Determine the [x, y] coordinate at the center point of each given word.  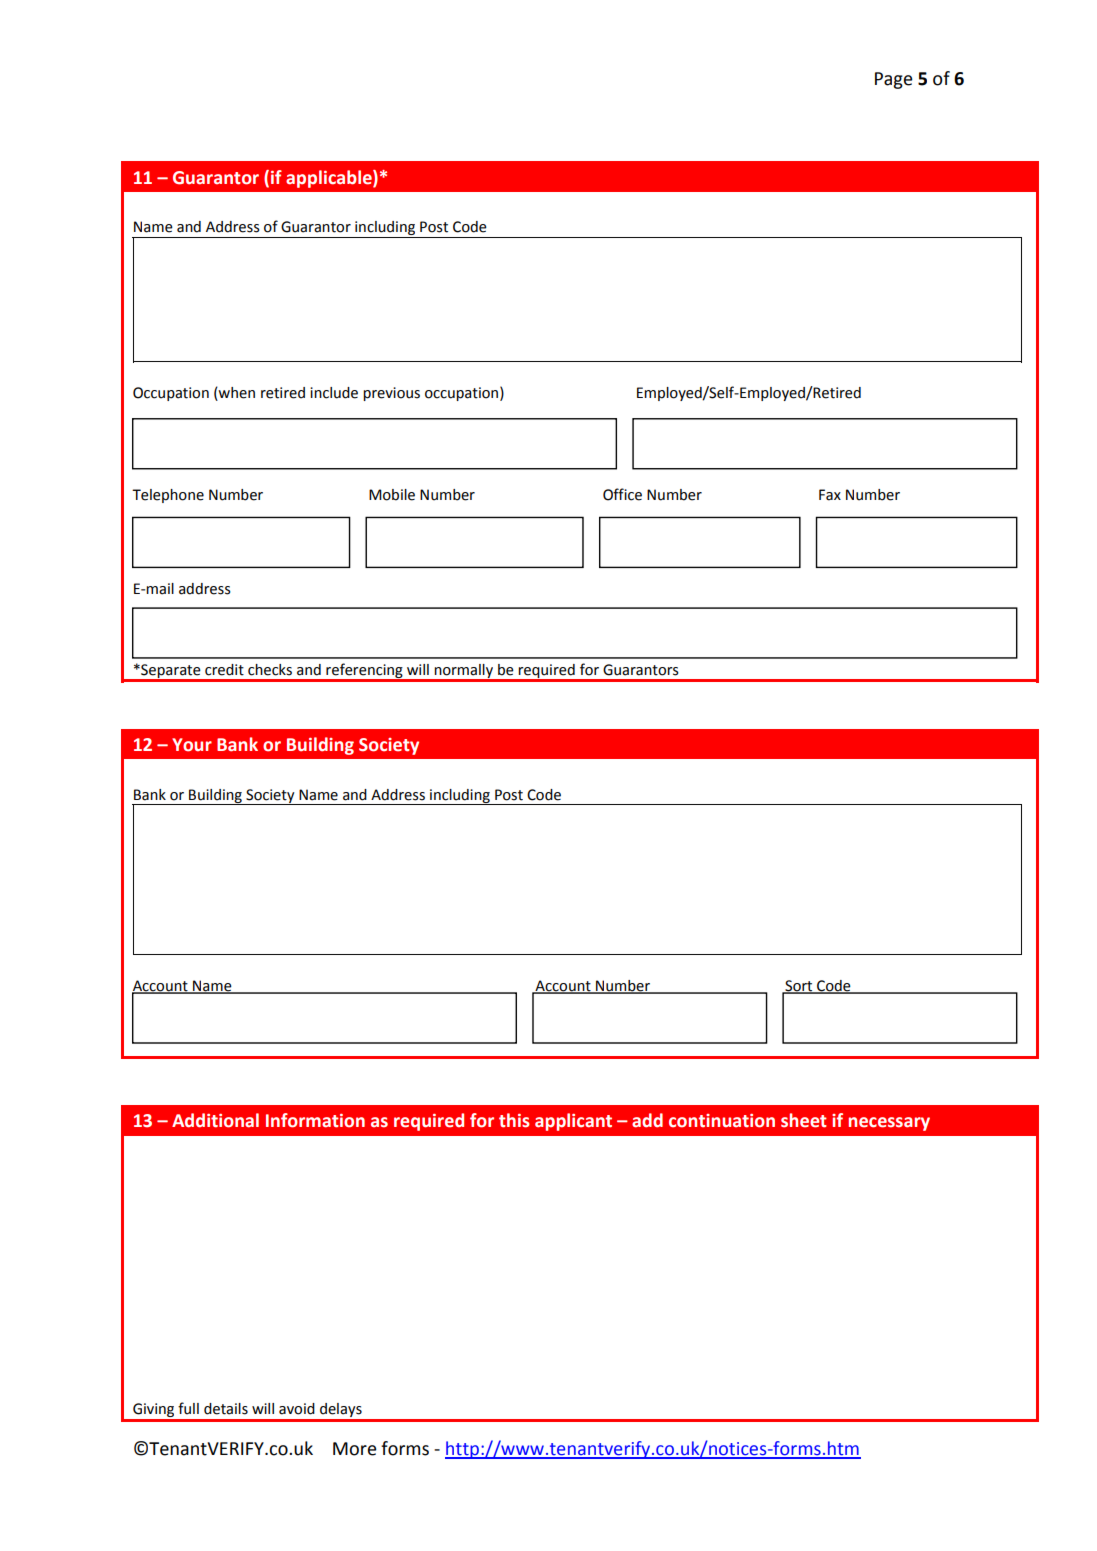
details [226, 1409]
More [355, 1449]
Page [894, 80]
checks [270, 670]
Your [192, 745]
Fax [830, 495]
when [236, 394]
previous [391, 394]
